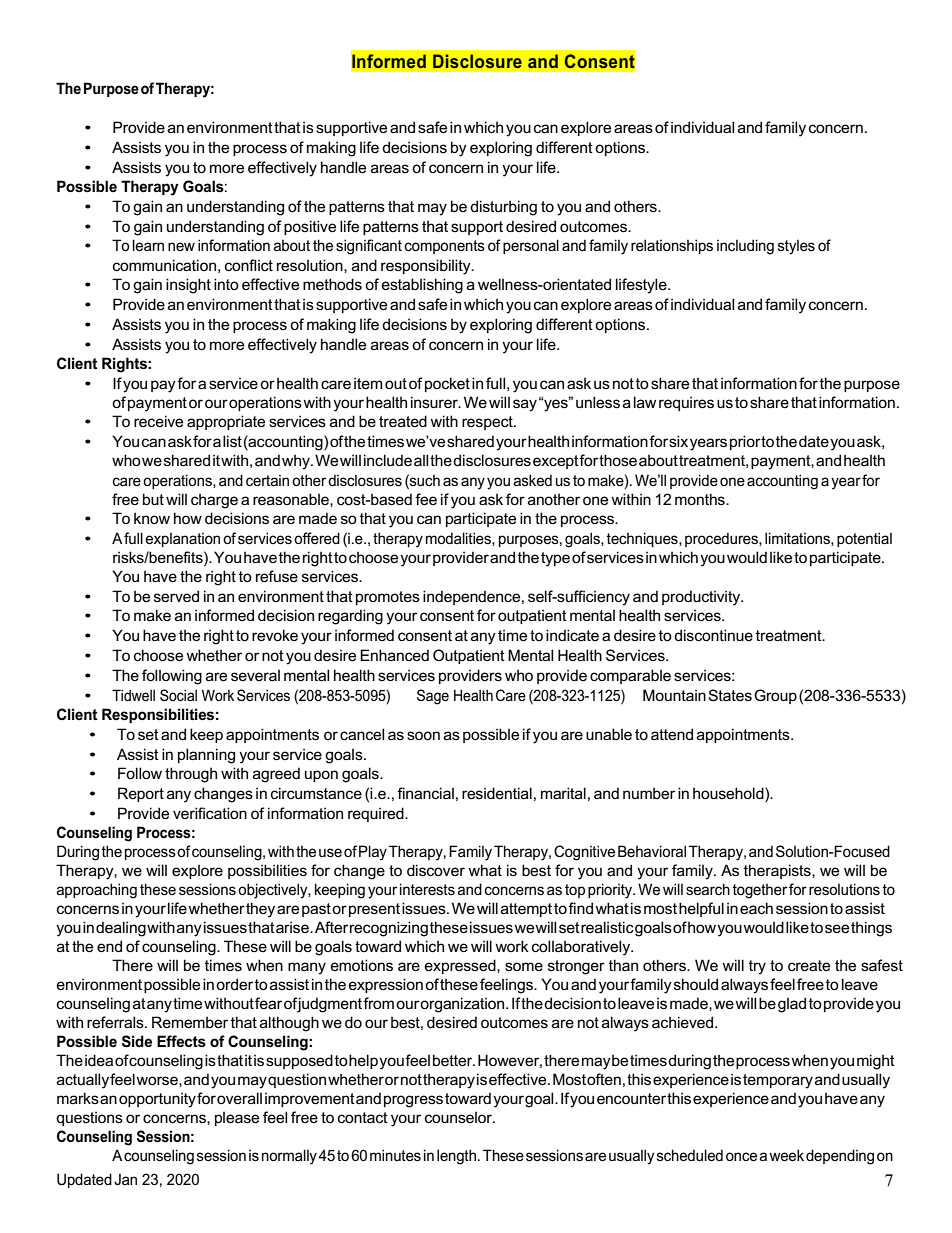  What do you see at coordinates (713, 635) in the page?
I see `discontinue` at bounding box center [713, 635].
